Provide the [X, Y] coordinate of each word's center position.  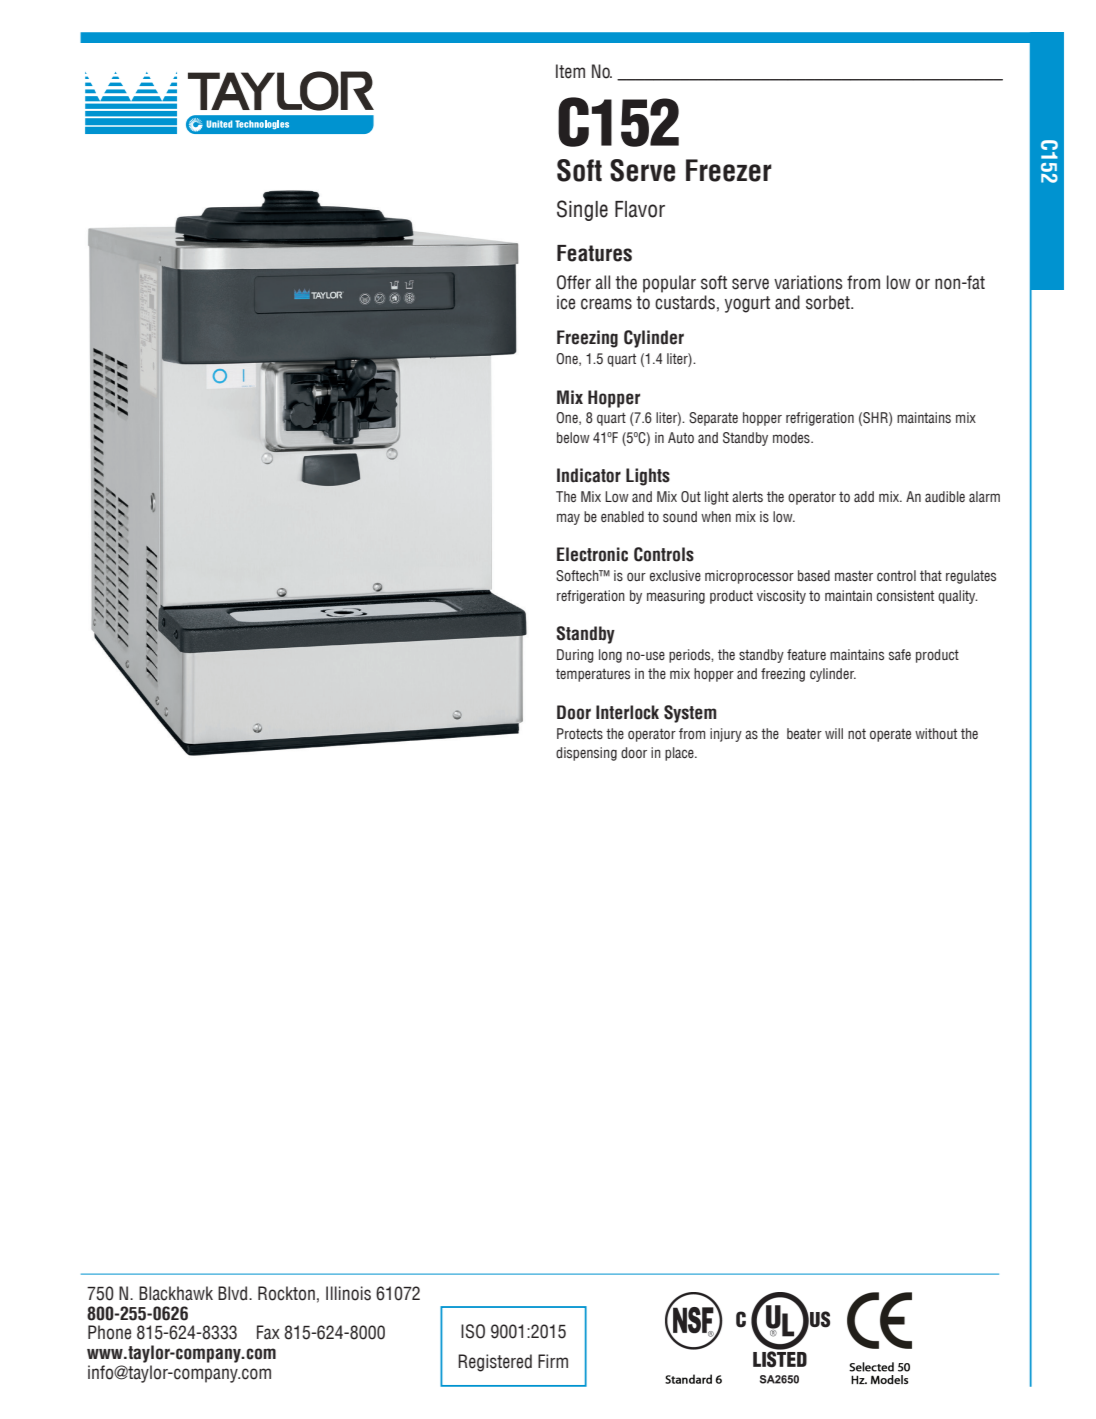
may [568, 519]
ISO [473, 1331]
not [857, 734]
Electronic [592, 554]
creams [606, 304]
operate [890, 735]
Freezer [729, 170]
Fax [268, 1332]
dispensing [586, 754]
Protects [580, 733]
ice [566, 302]
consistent [905, 595]
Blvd [232, 1293]
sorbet [829, 302]
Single [582, 210]
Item [570, 71]
